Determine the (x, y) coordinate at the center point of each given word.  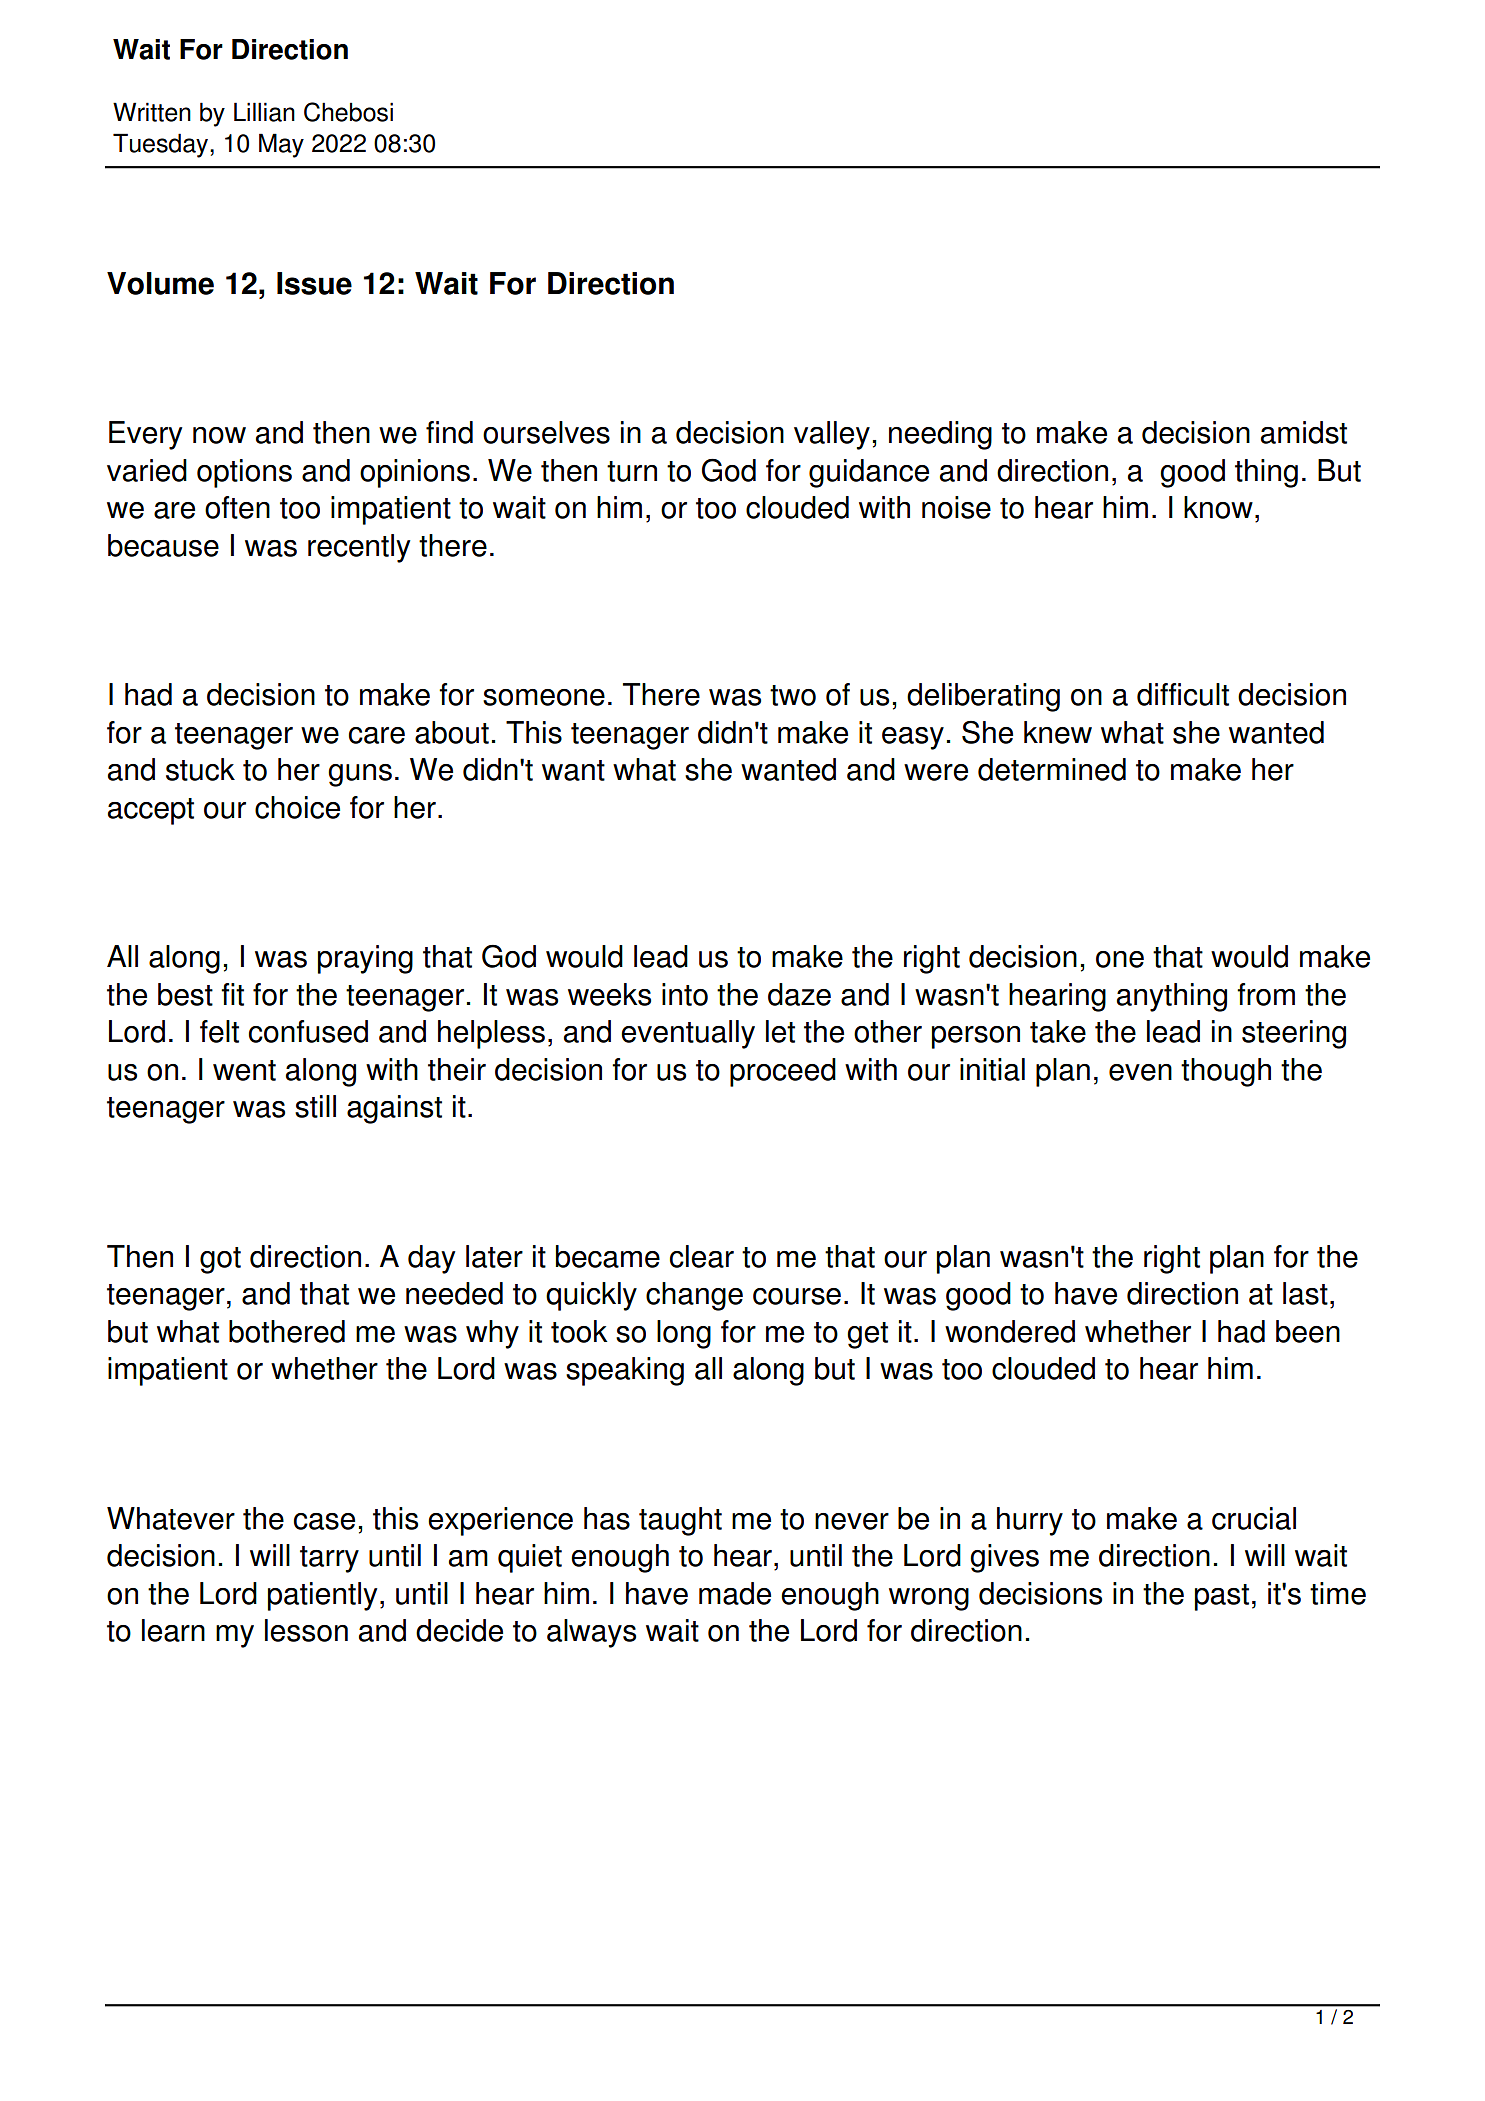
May (281, 145)
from (1266, 994)
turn (632, 471)
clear (702, 1256)
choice (297, 807)
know (1218, 507)
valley (832, 435)
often (237, 507)
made (735, 1593)
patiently (323, 1596)
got (220, 1260)
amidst (1304, 432)
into (685, 994)
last (1305, 1293)
